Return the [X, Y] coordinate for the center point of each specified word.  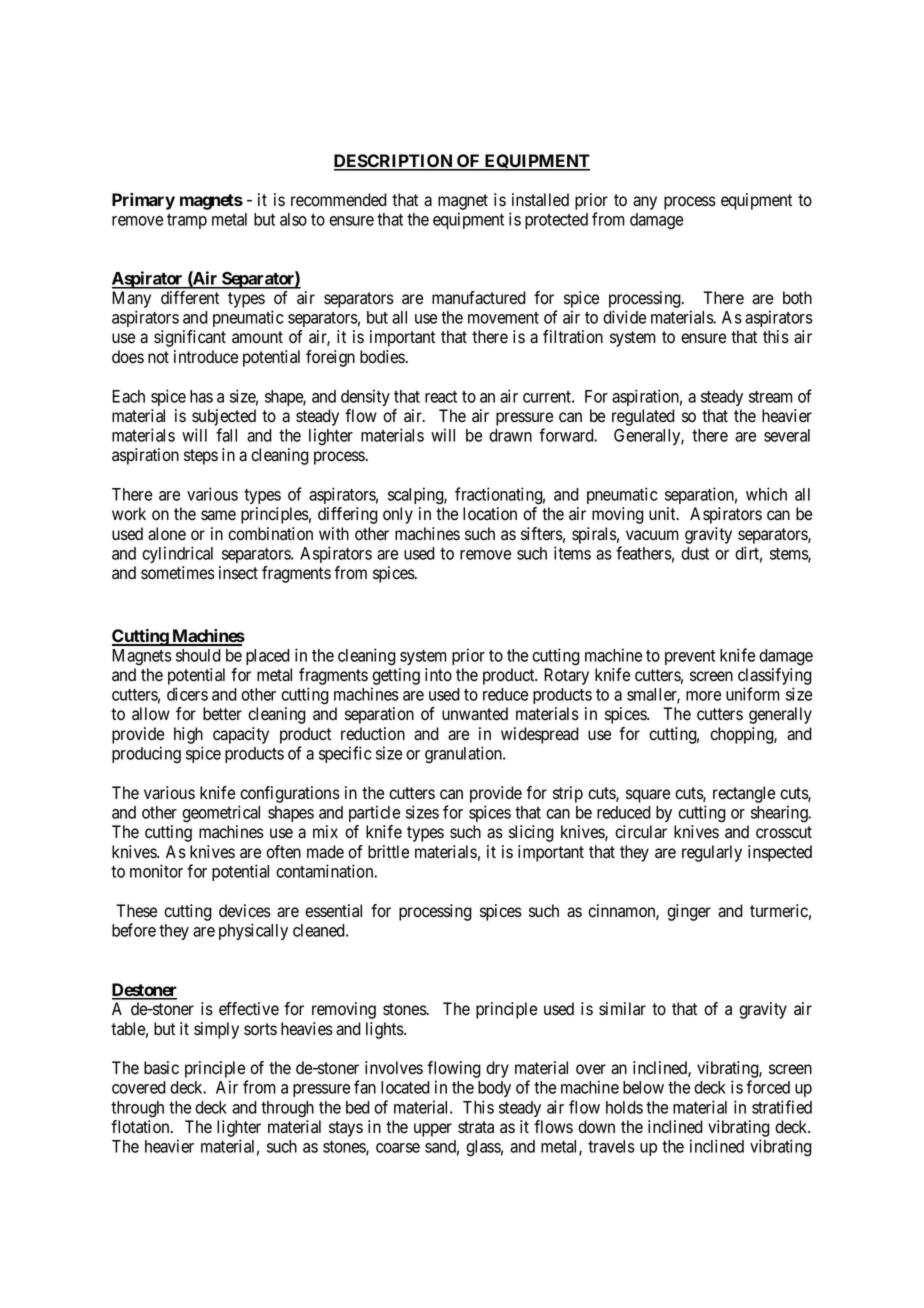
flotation [141, 1127]
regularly [712, 853]
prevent [690, 657]
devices [245, 911]
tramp [187, 221]
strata [476, 1127]
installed [540, 200]
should [198, 655]
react [441, 397]
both [797, 298]
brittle [388, 852]
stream [771, 397]
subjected [224, 417]
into [438, 675]
